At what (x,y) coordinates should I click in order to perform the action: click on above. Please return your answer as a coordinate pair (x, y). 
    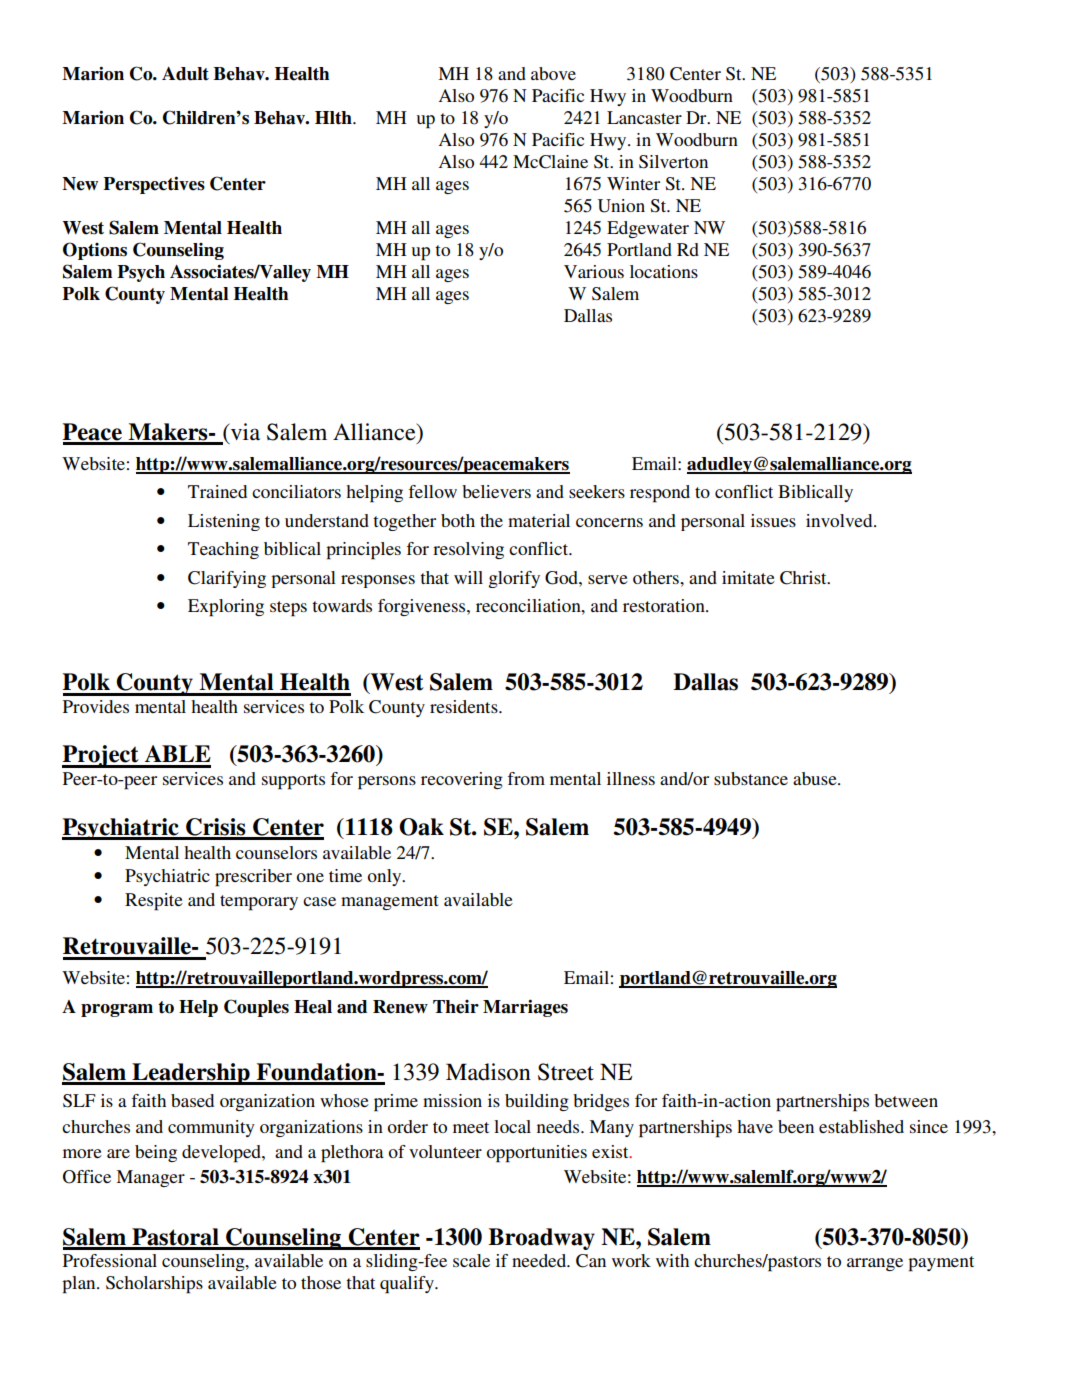
    Looking at the image, I should click on (553, 73).
